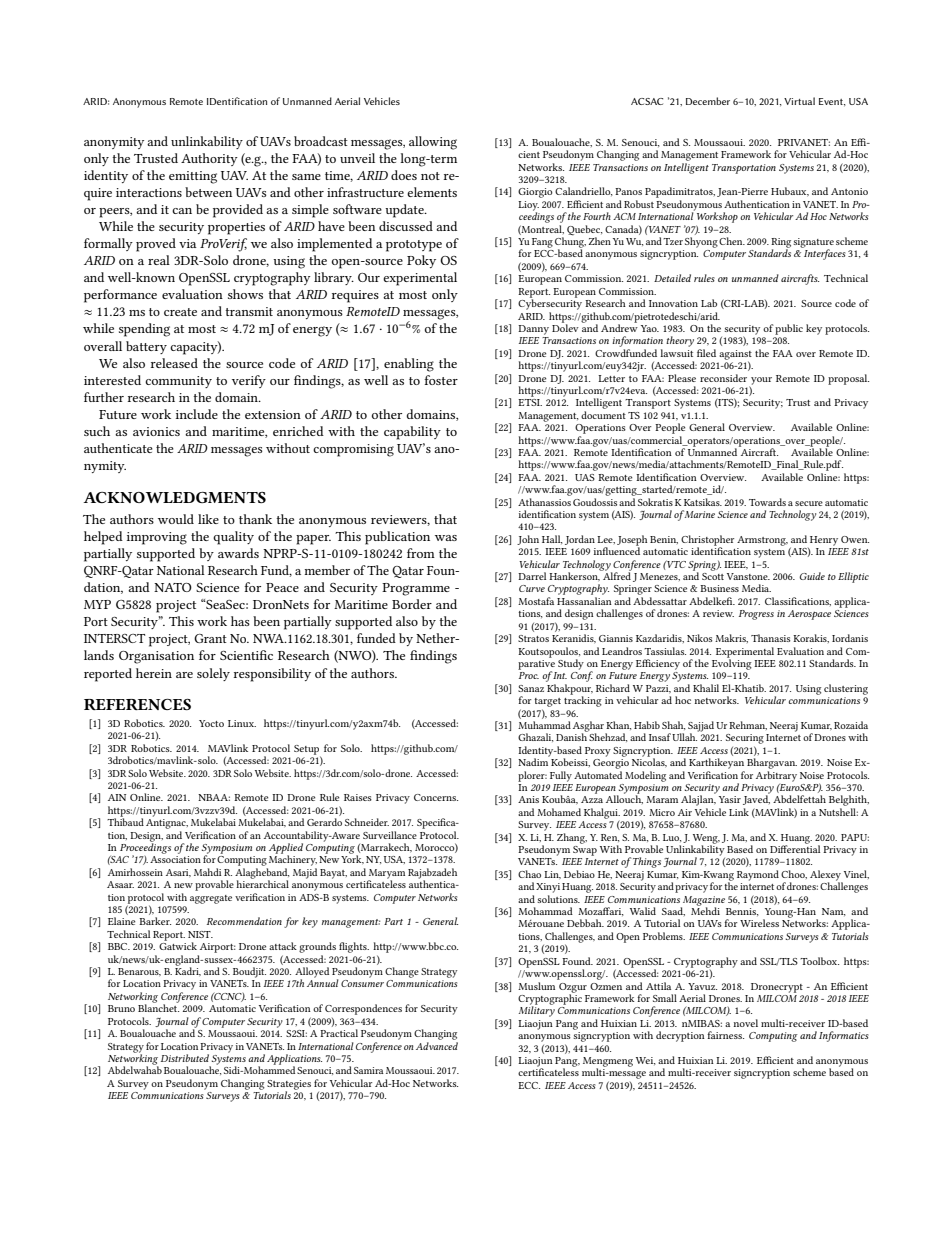 The width and height of the image is (952, 1233). I want to click on Mahdi, so click(207, 872).
